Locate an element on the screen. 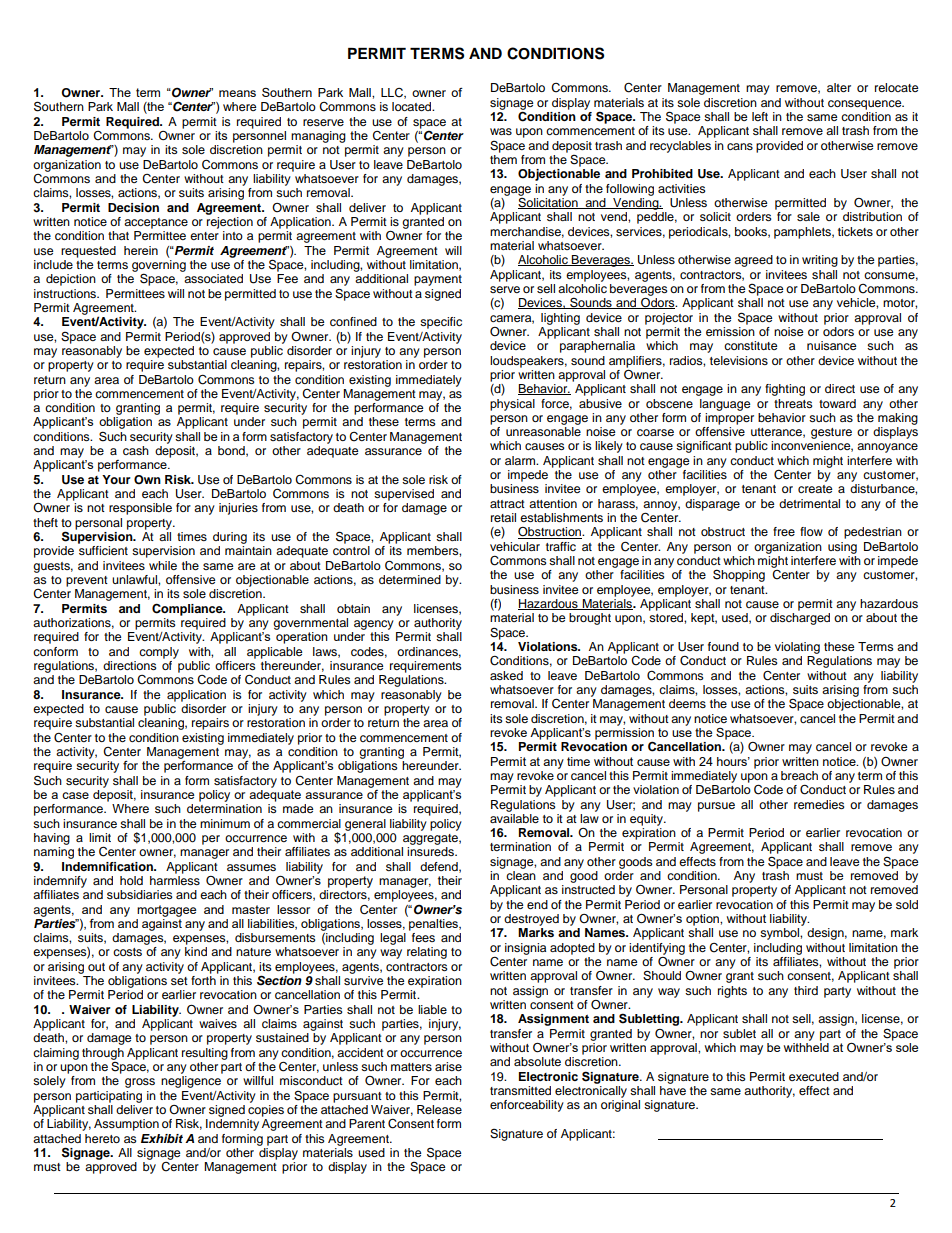 The height and width of the screenshot is (1233, 952). was is located at coordinates (501, 131).
